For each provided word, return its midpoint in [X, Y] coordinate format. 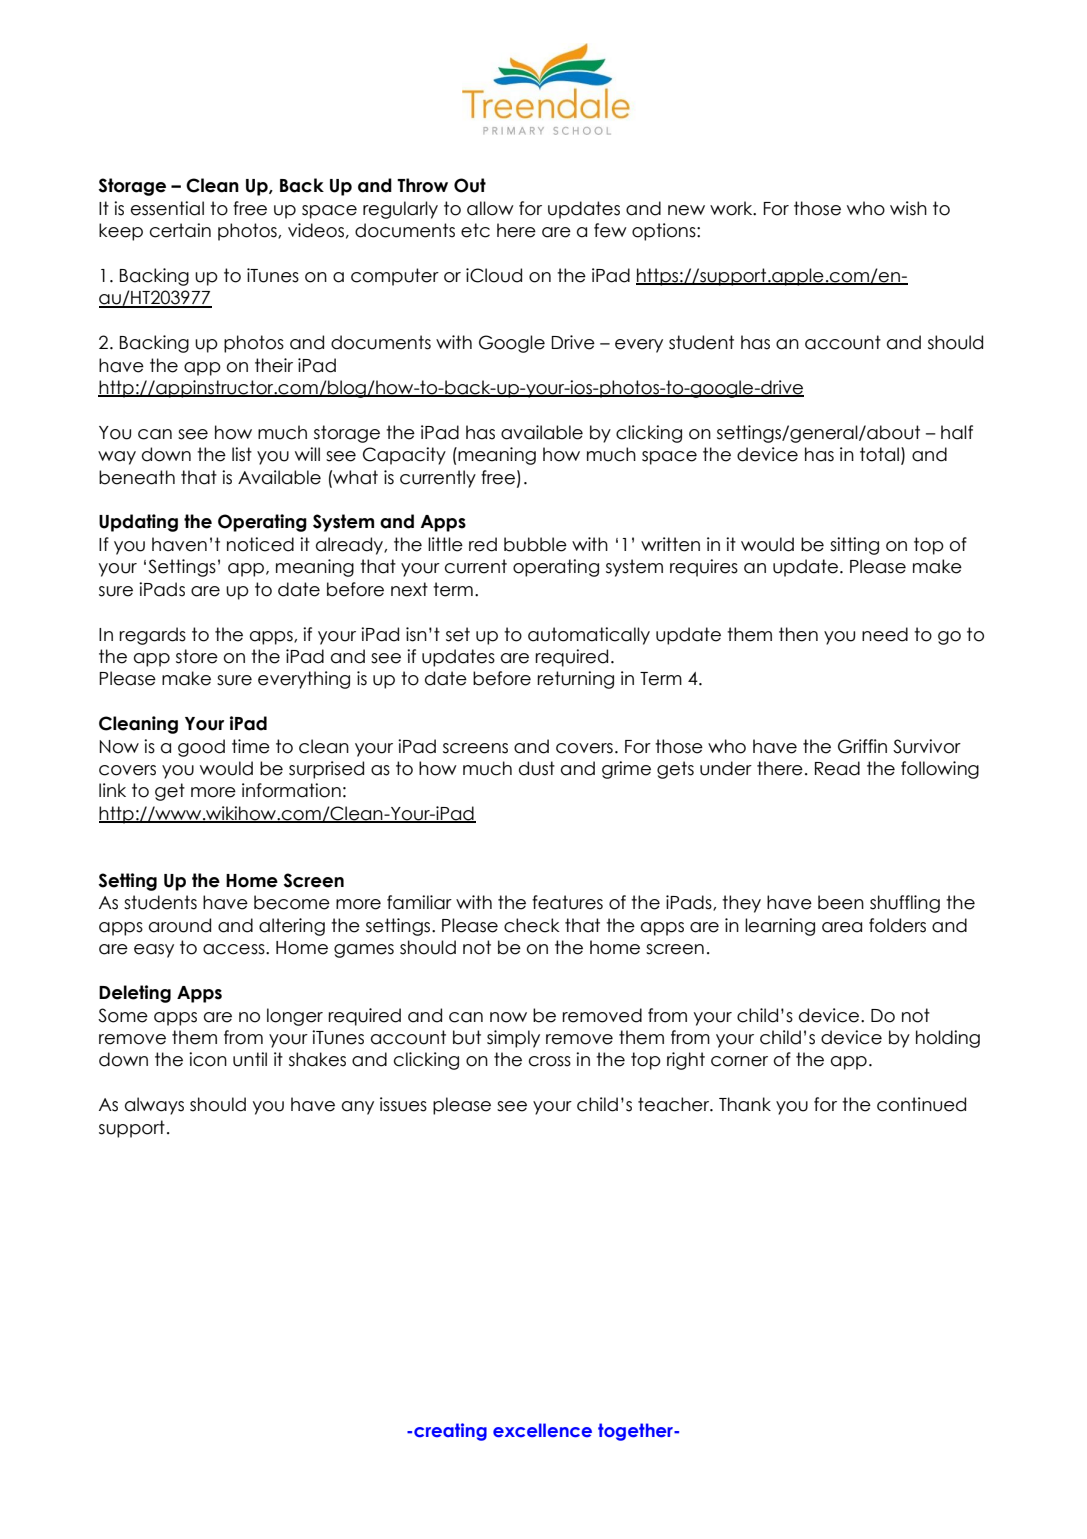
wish [908, 208]
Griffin [862, 746]
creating [450, 1432]
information [291, 790]
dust [537, 768]
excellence [542, 1430]
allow [490, 208]
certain [180, 230]
